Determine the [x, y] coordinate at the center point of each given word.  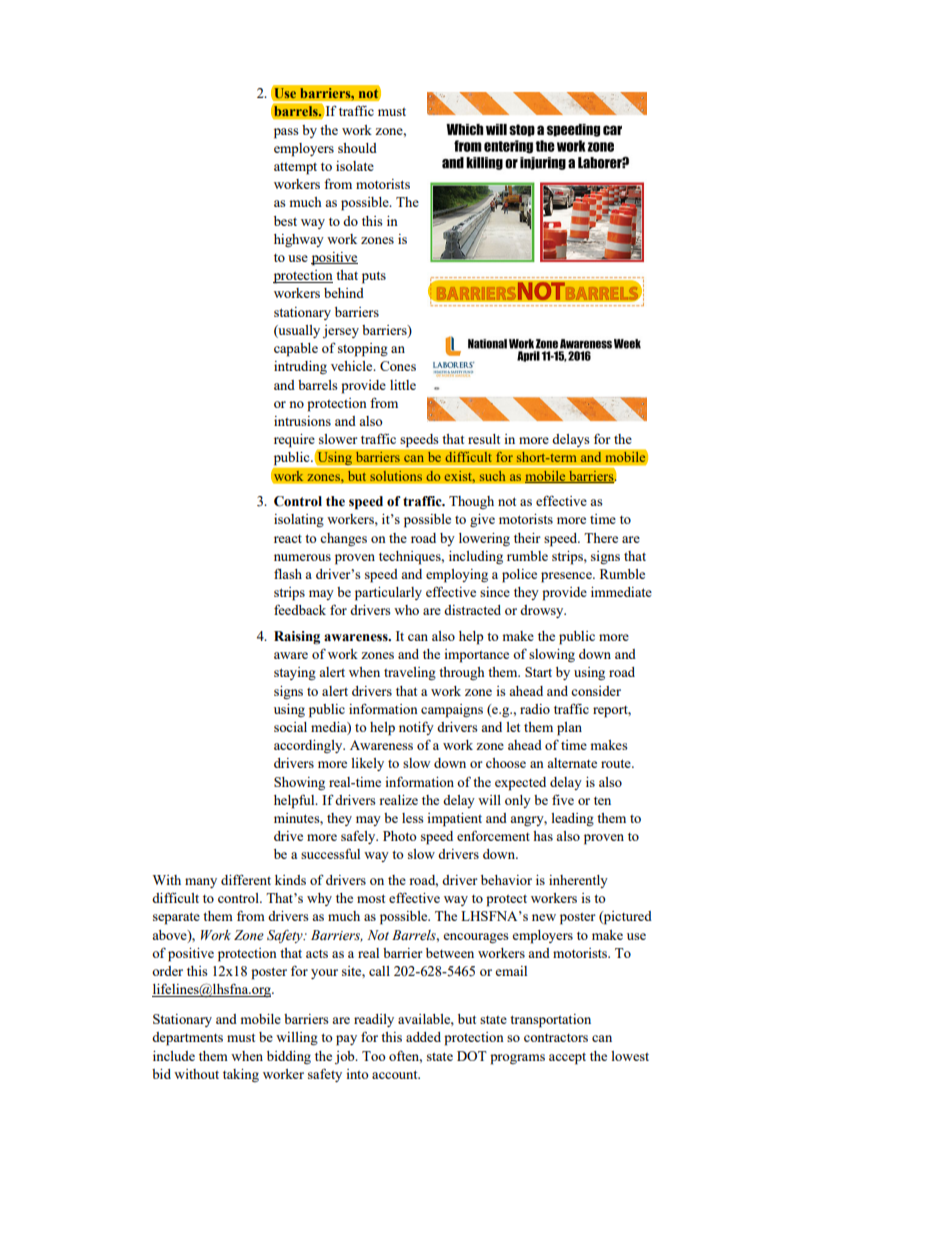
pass [286, 133]
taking [241, 1075]
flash [288, 573]
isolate [355, 166]
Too [374, 1056]
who [406, 610]
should [357, 148]
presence [567, 577]
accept [567, 1059]
